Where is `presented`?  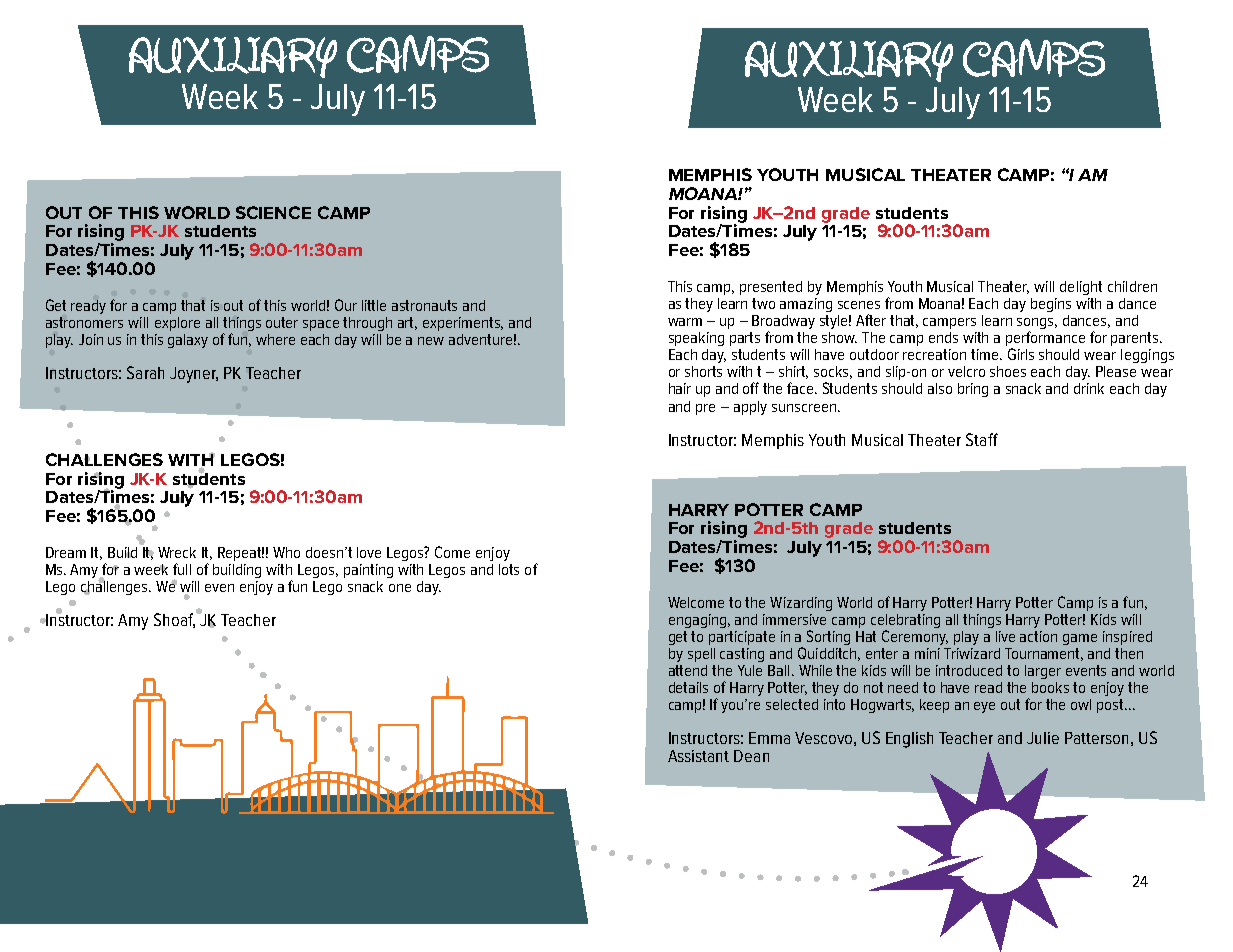
presented is located at coordinates (771, 288).
